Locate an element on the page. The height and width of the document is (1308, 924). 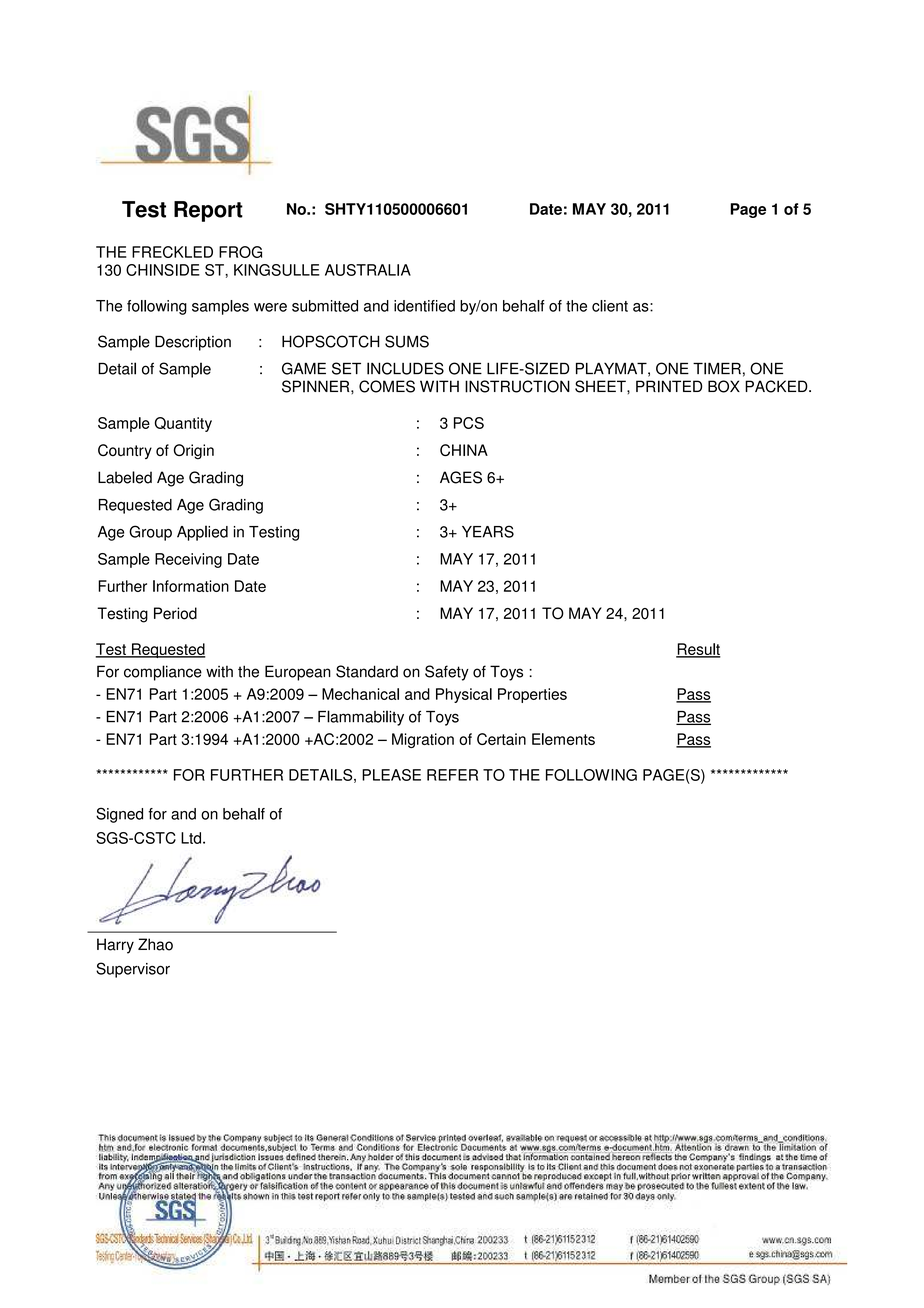
client is located at coordinates (610, 306).
